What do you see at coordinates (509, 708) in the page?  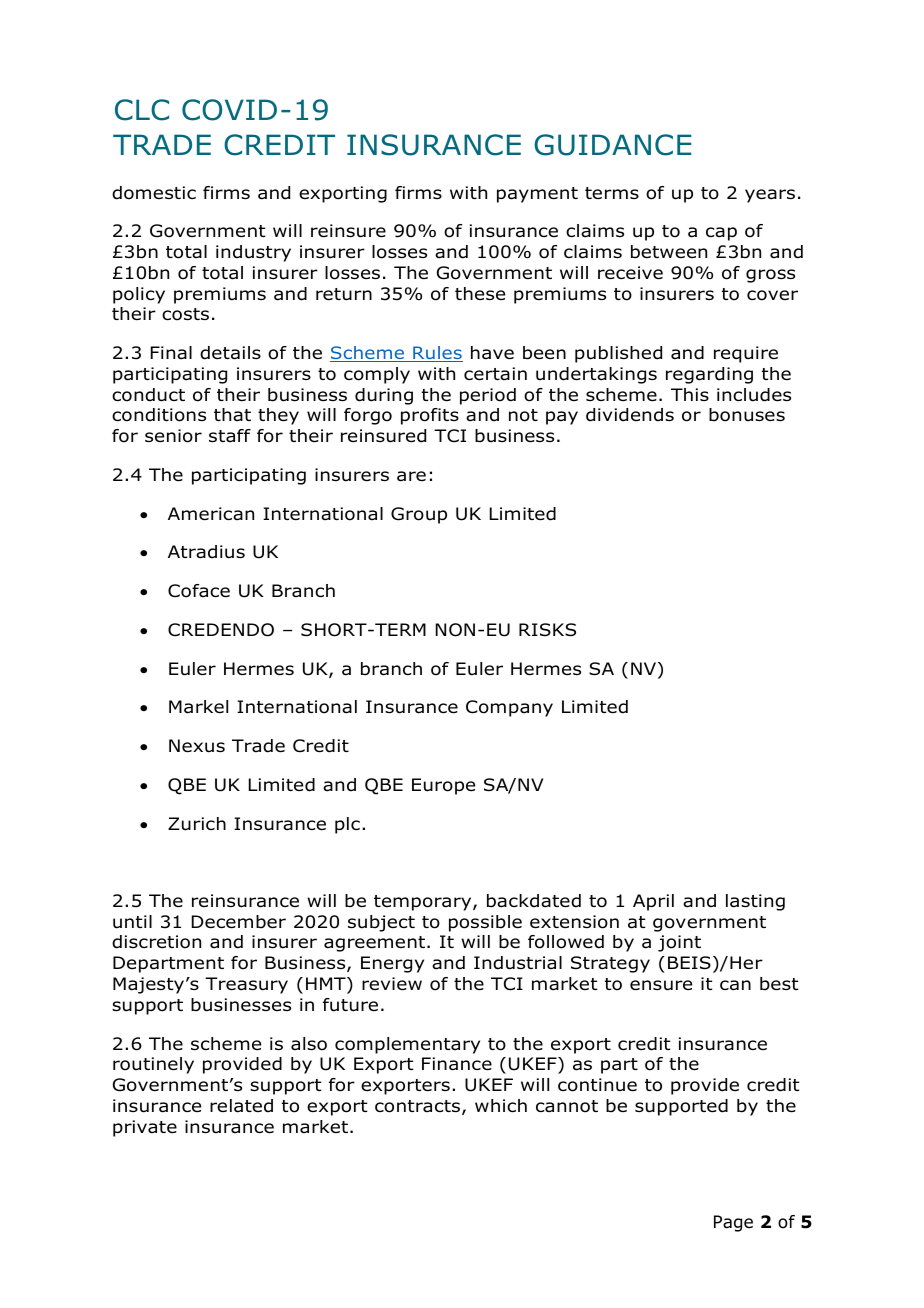 I see `Company` at bounding box center [509, 708].
